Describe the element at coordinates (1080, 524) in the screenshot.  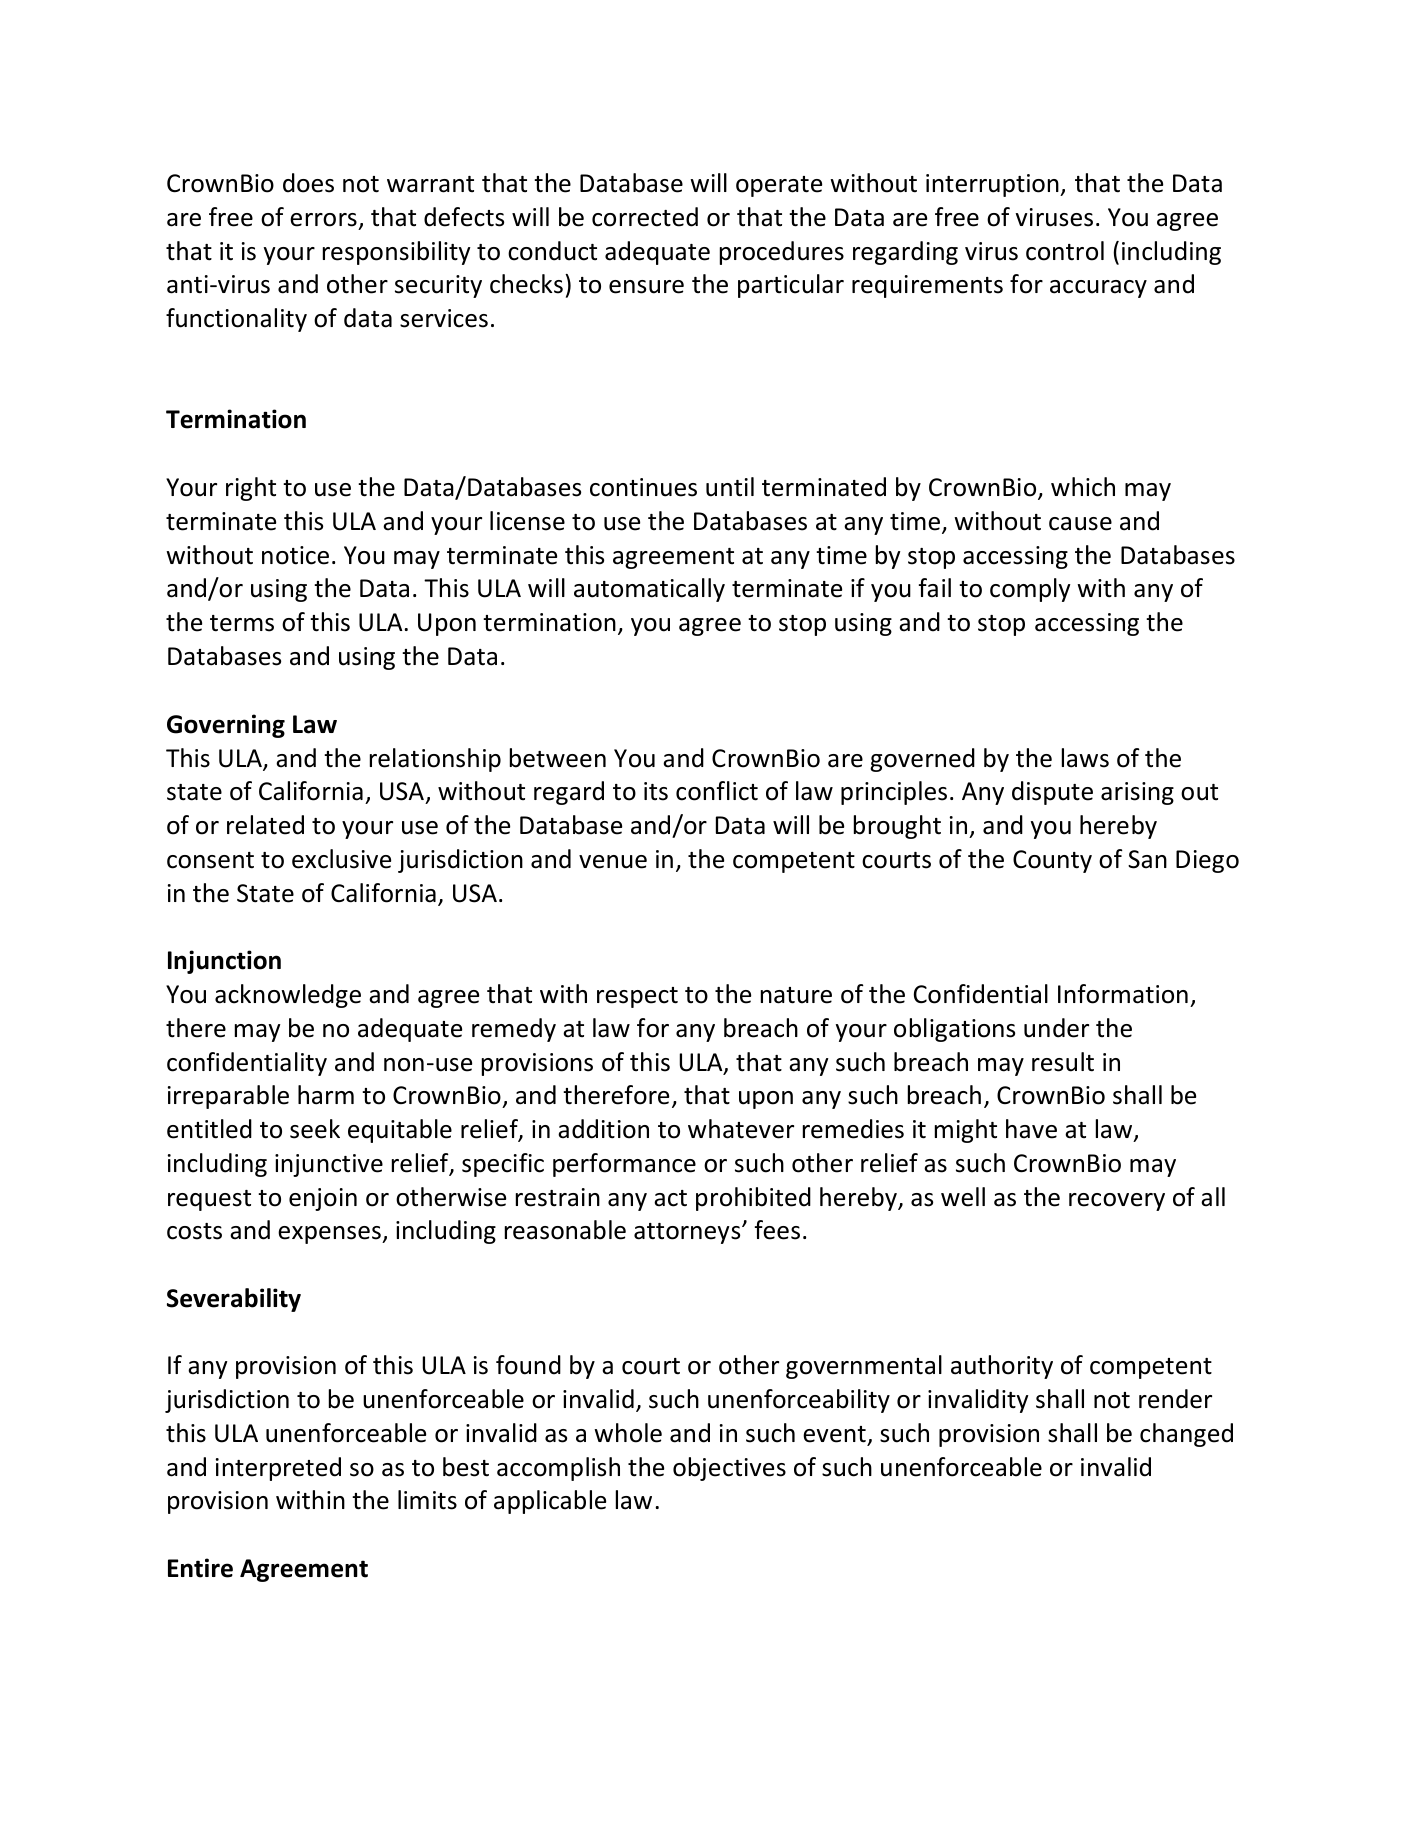
I see `cause` at that location.
